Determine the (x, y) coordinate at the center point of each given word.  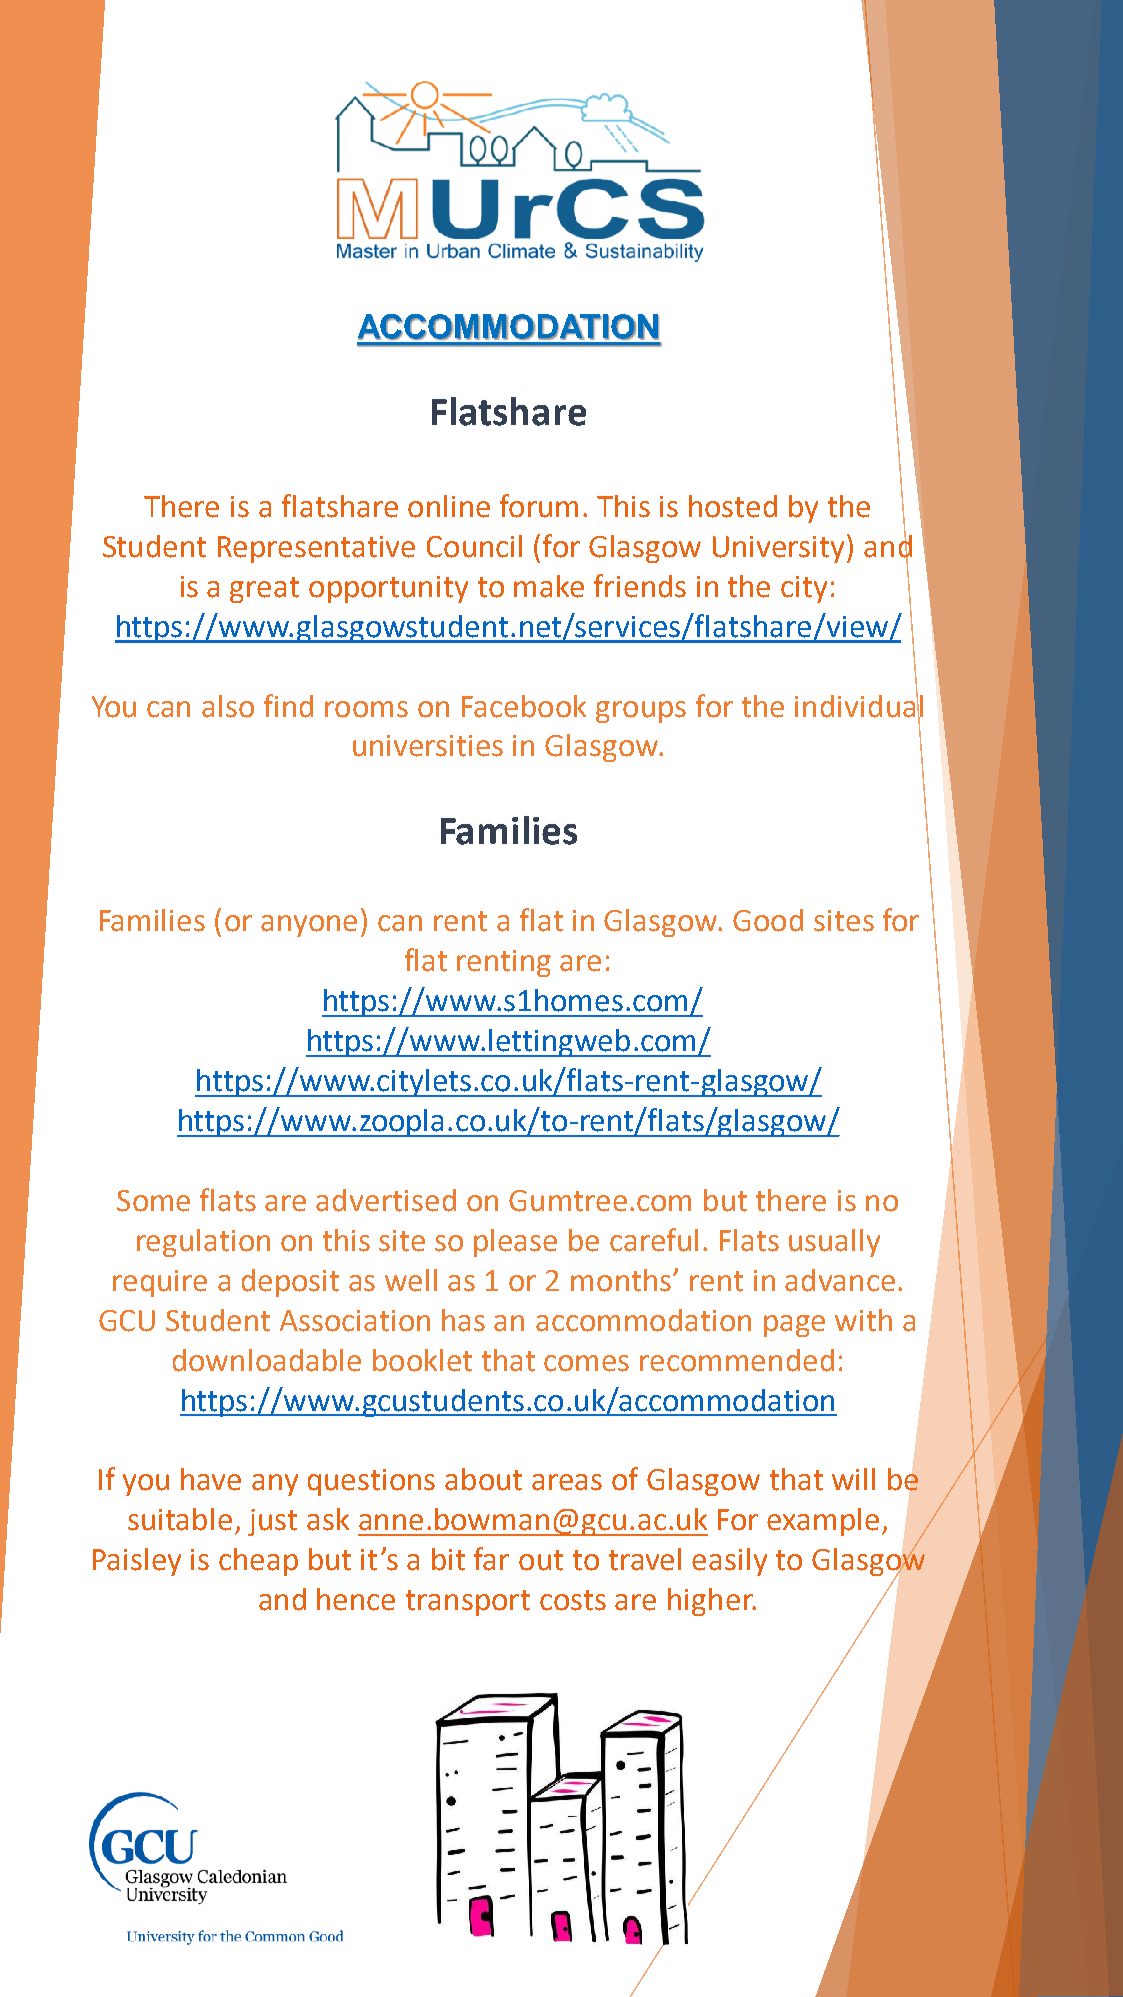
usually (834, 1243)
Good (768, 920)
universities (428, 746)
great (264, 590)
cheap (258, 1562)
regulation (203, 1243)
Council (474, 546)
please (515, 1243)
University (780, 548)
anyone (309, 926)
